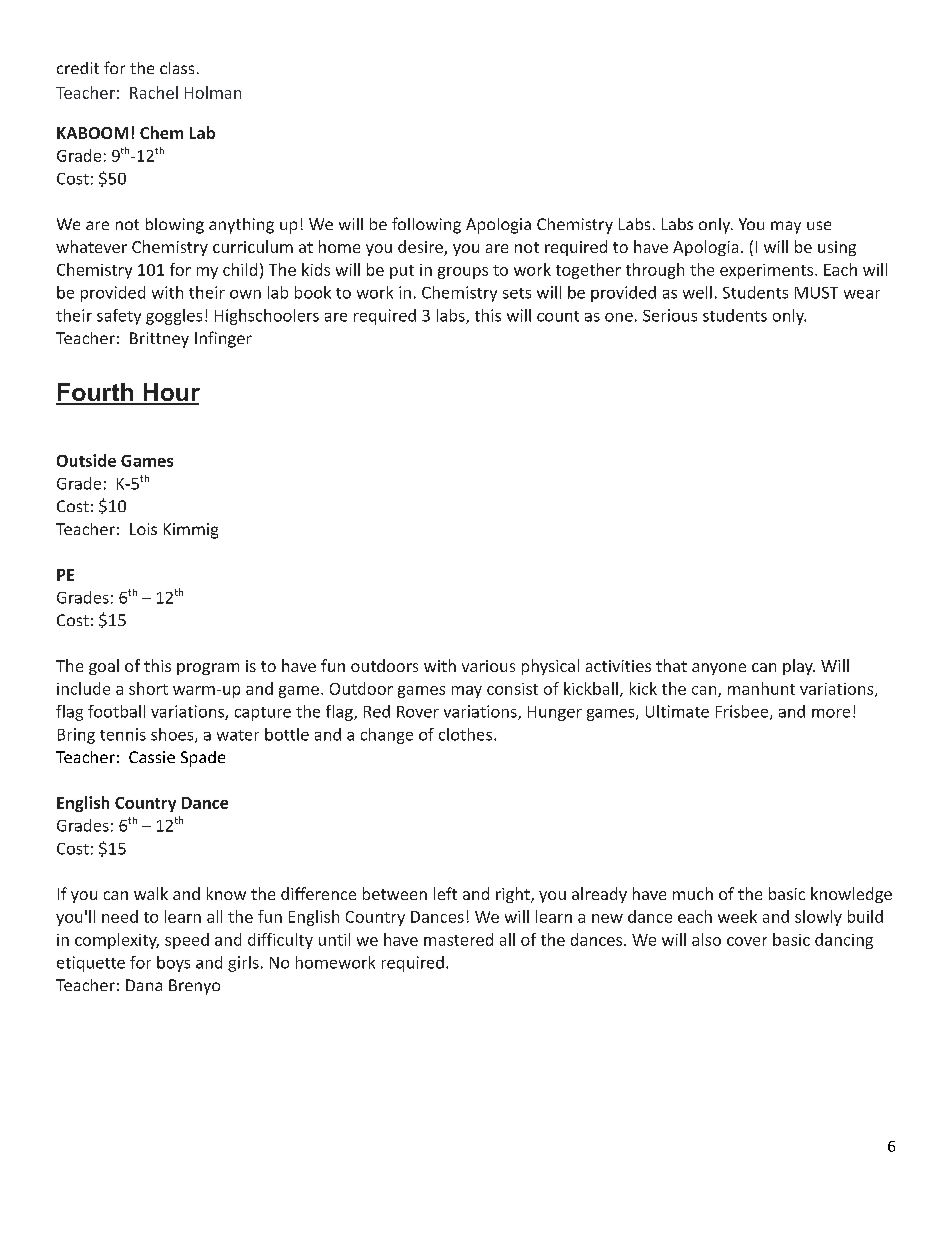  I want to click on Rachel, so click(154, 92).
